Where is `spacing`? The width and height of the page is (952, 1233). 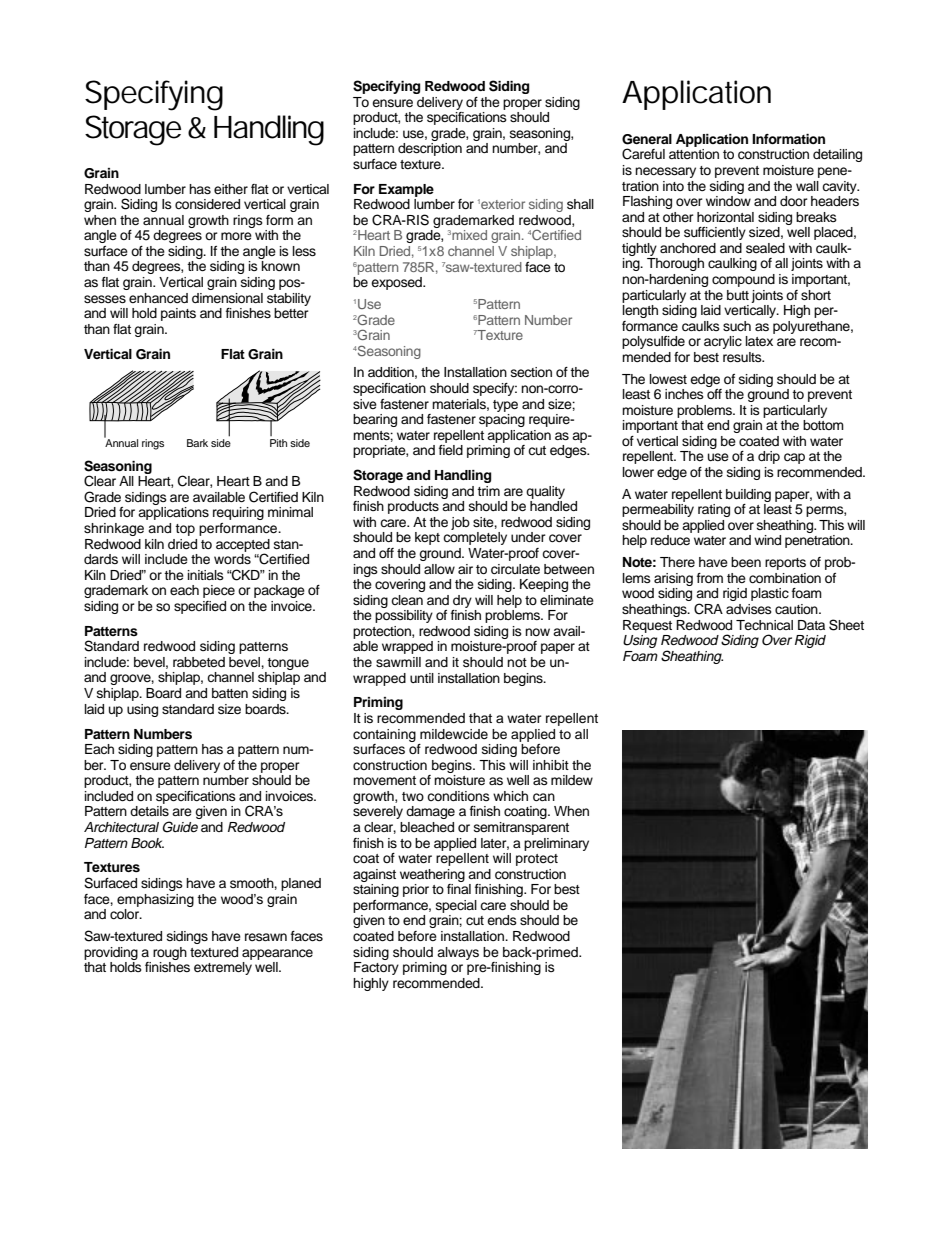
spacing is located at coordinates (502, 420).
